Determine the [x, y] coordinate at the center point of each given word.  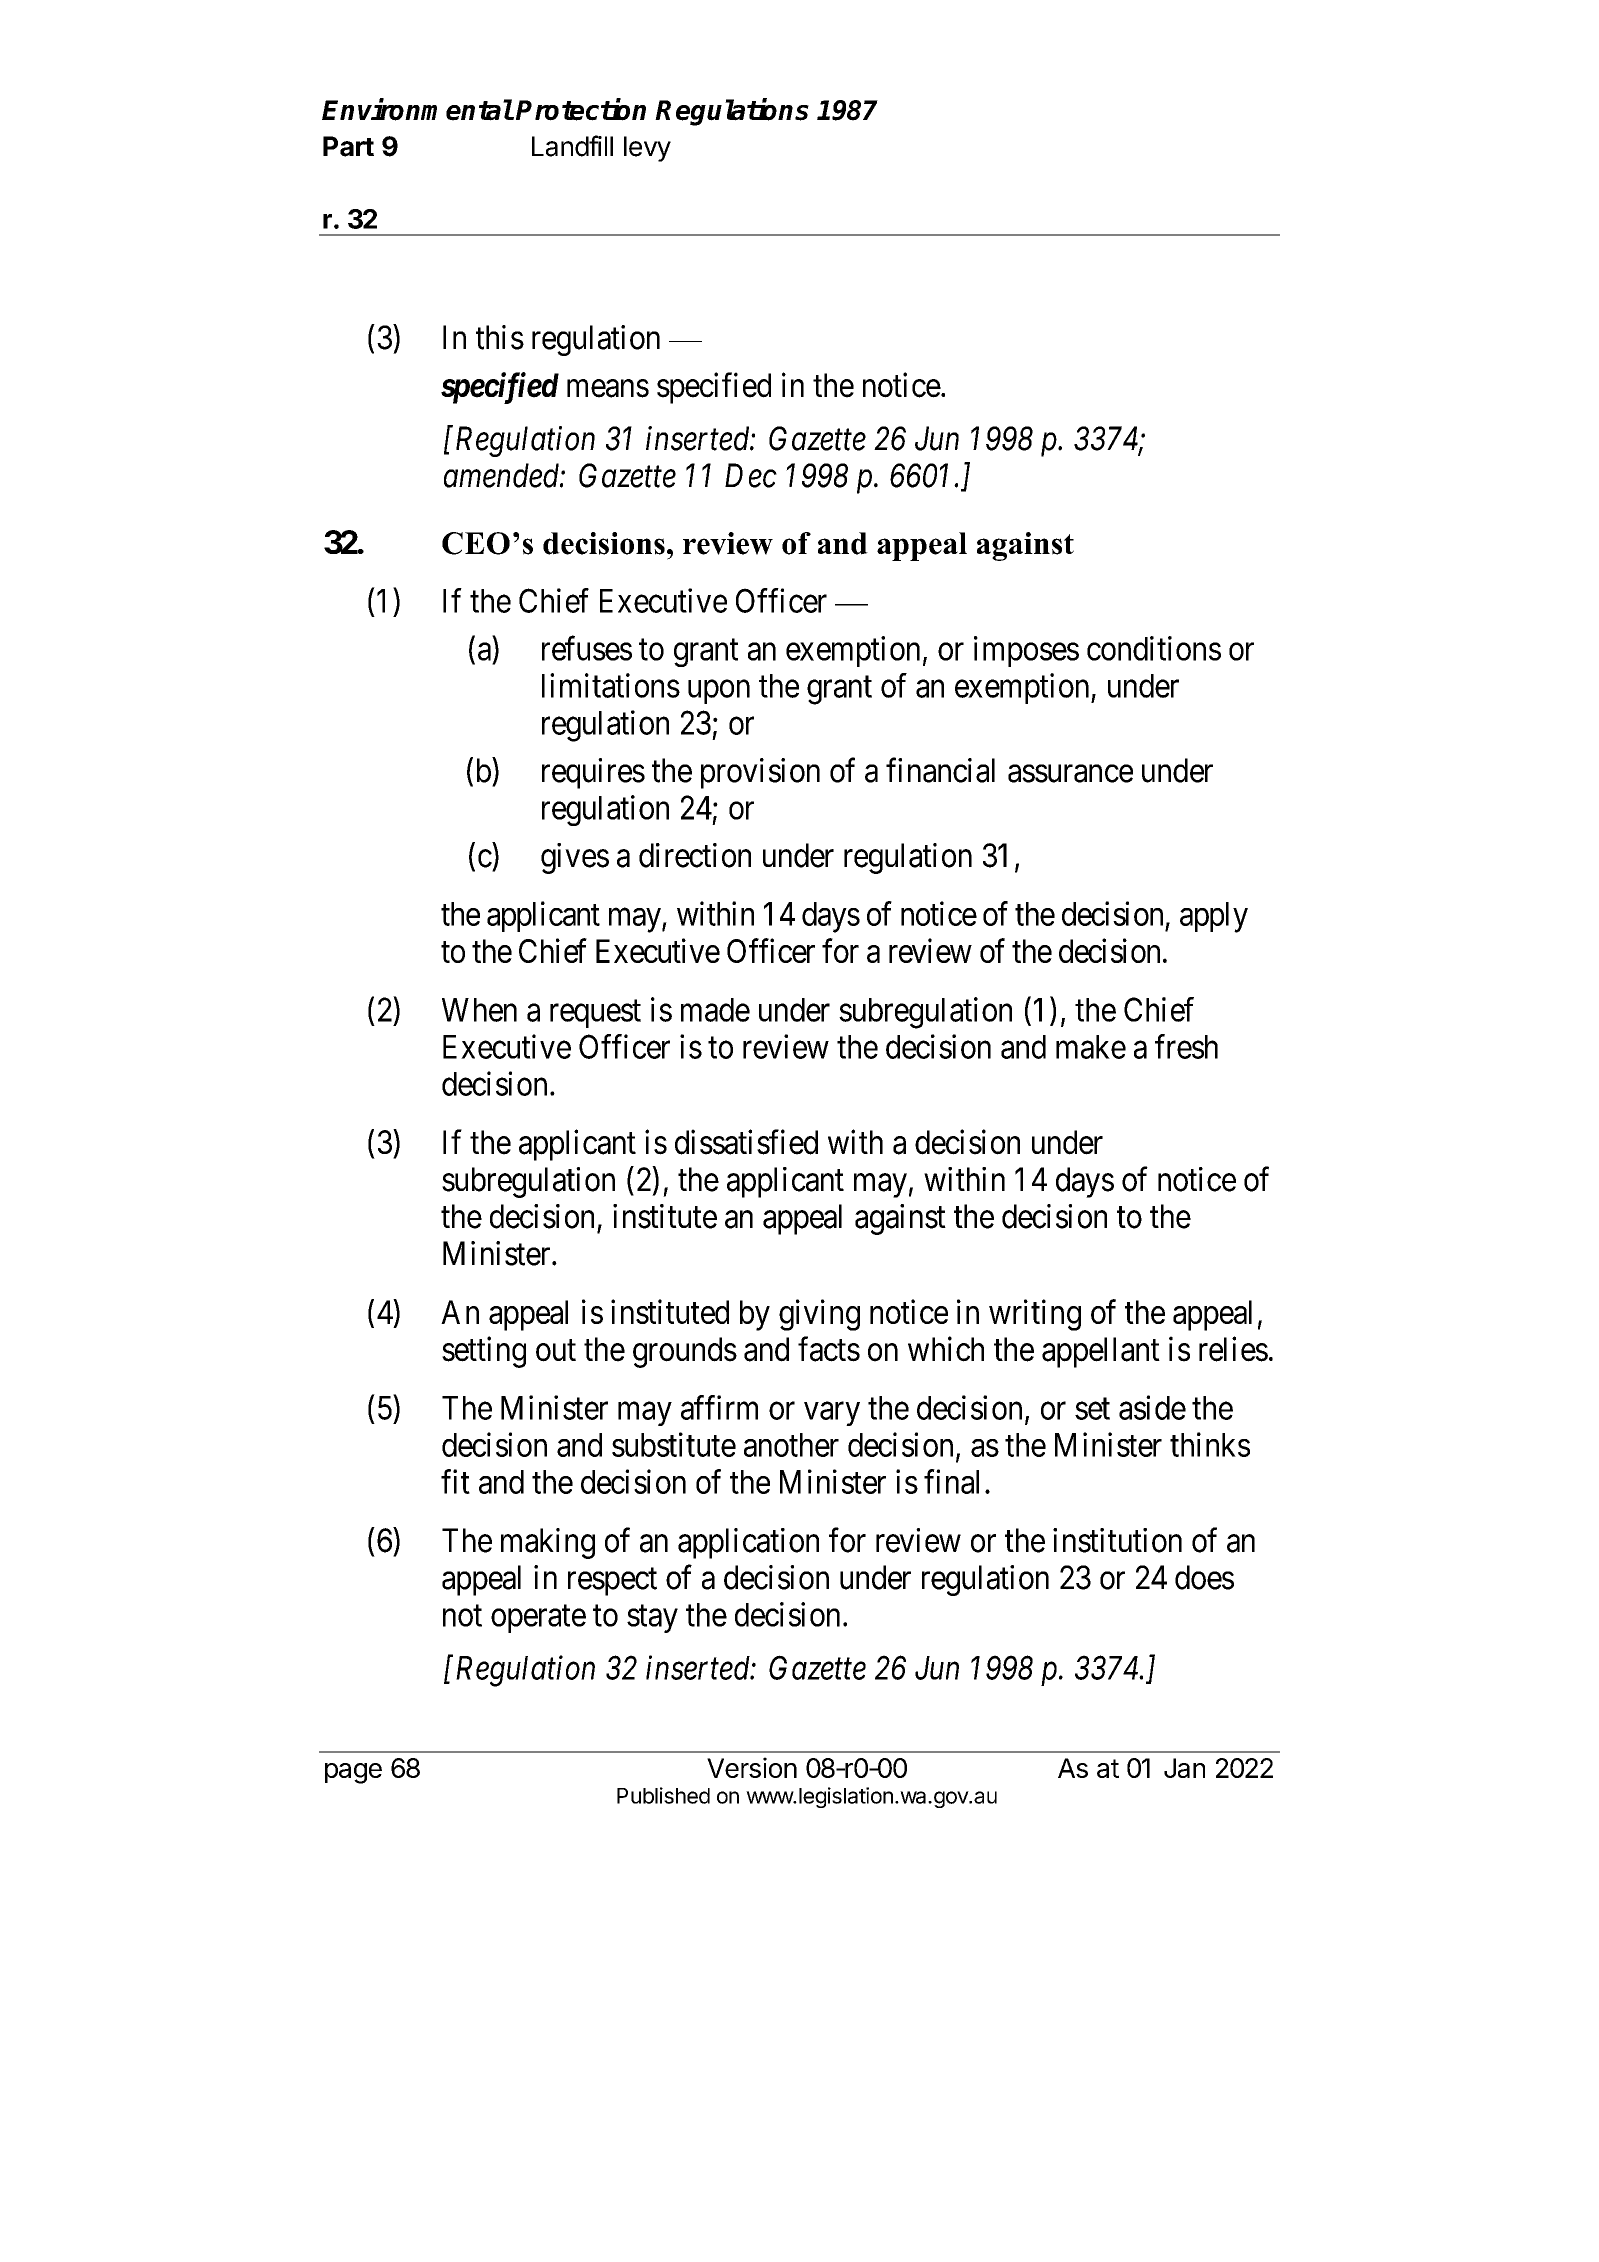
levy [647, 149]
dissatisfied [746, 1142]
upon [719, 692]
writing [1035, 1315]
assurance [1070, 774]
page [353, 1773]
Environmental [417, 109]
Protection [581, 109]
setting [484, 1352]
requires [593, 773]
